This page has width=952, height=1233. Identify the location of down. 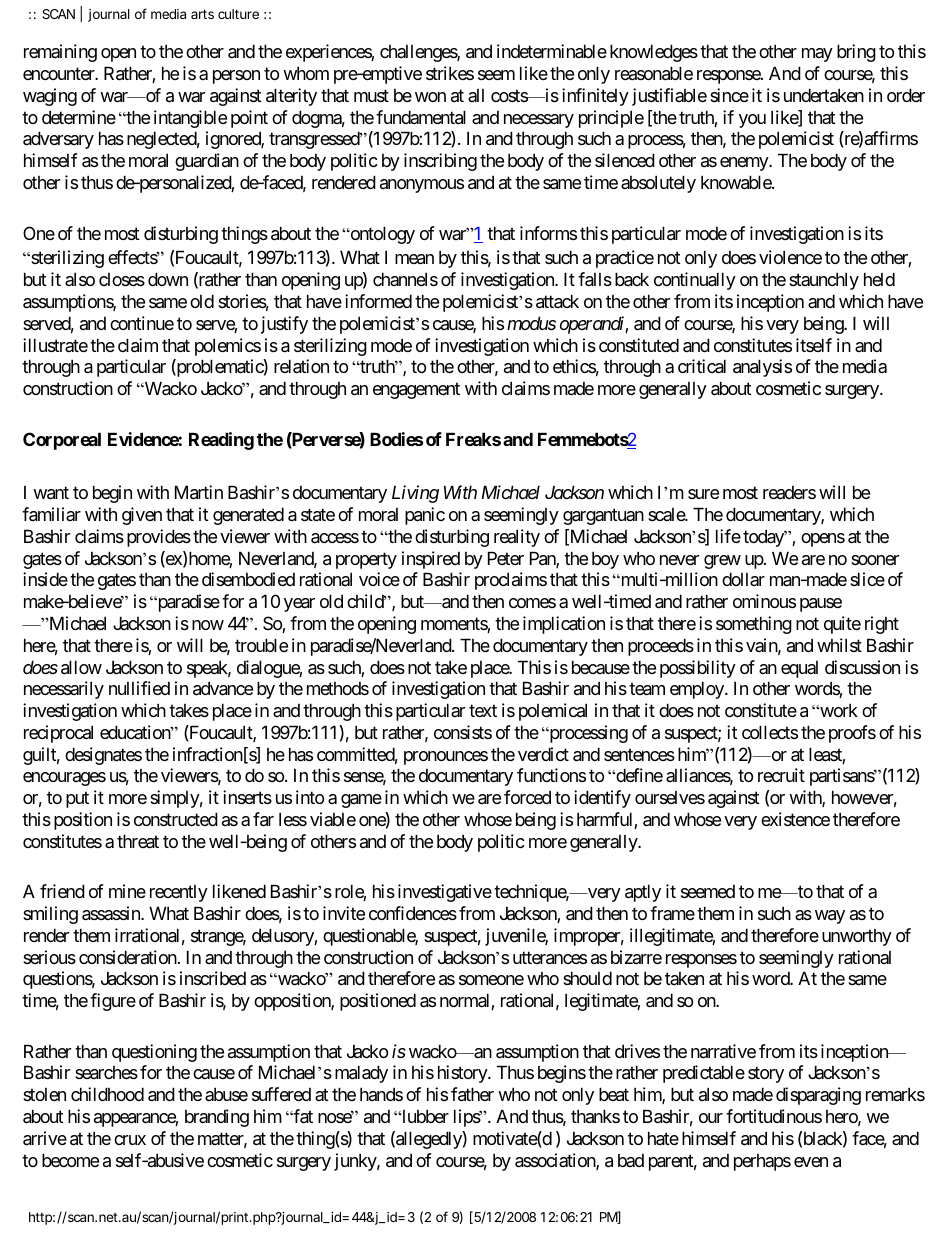
(168, 279).
